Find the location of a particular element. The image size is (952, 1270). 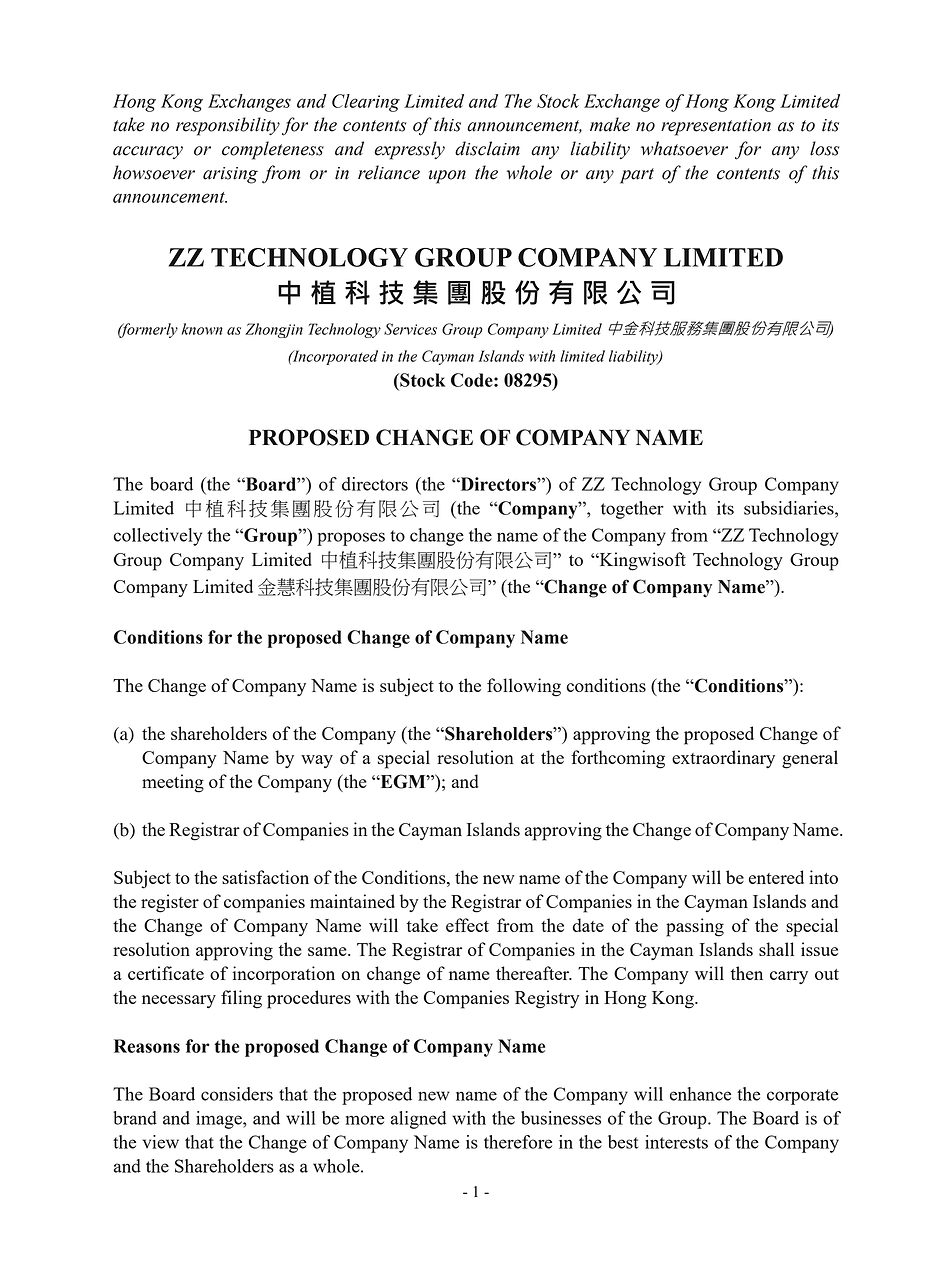

extraordinary is located at coordinates (723, 759).
